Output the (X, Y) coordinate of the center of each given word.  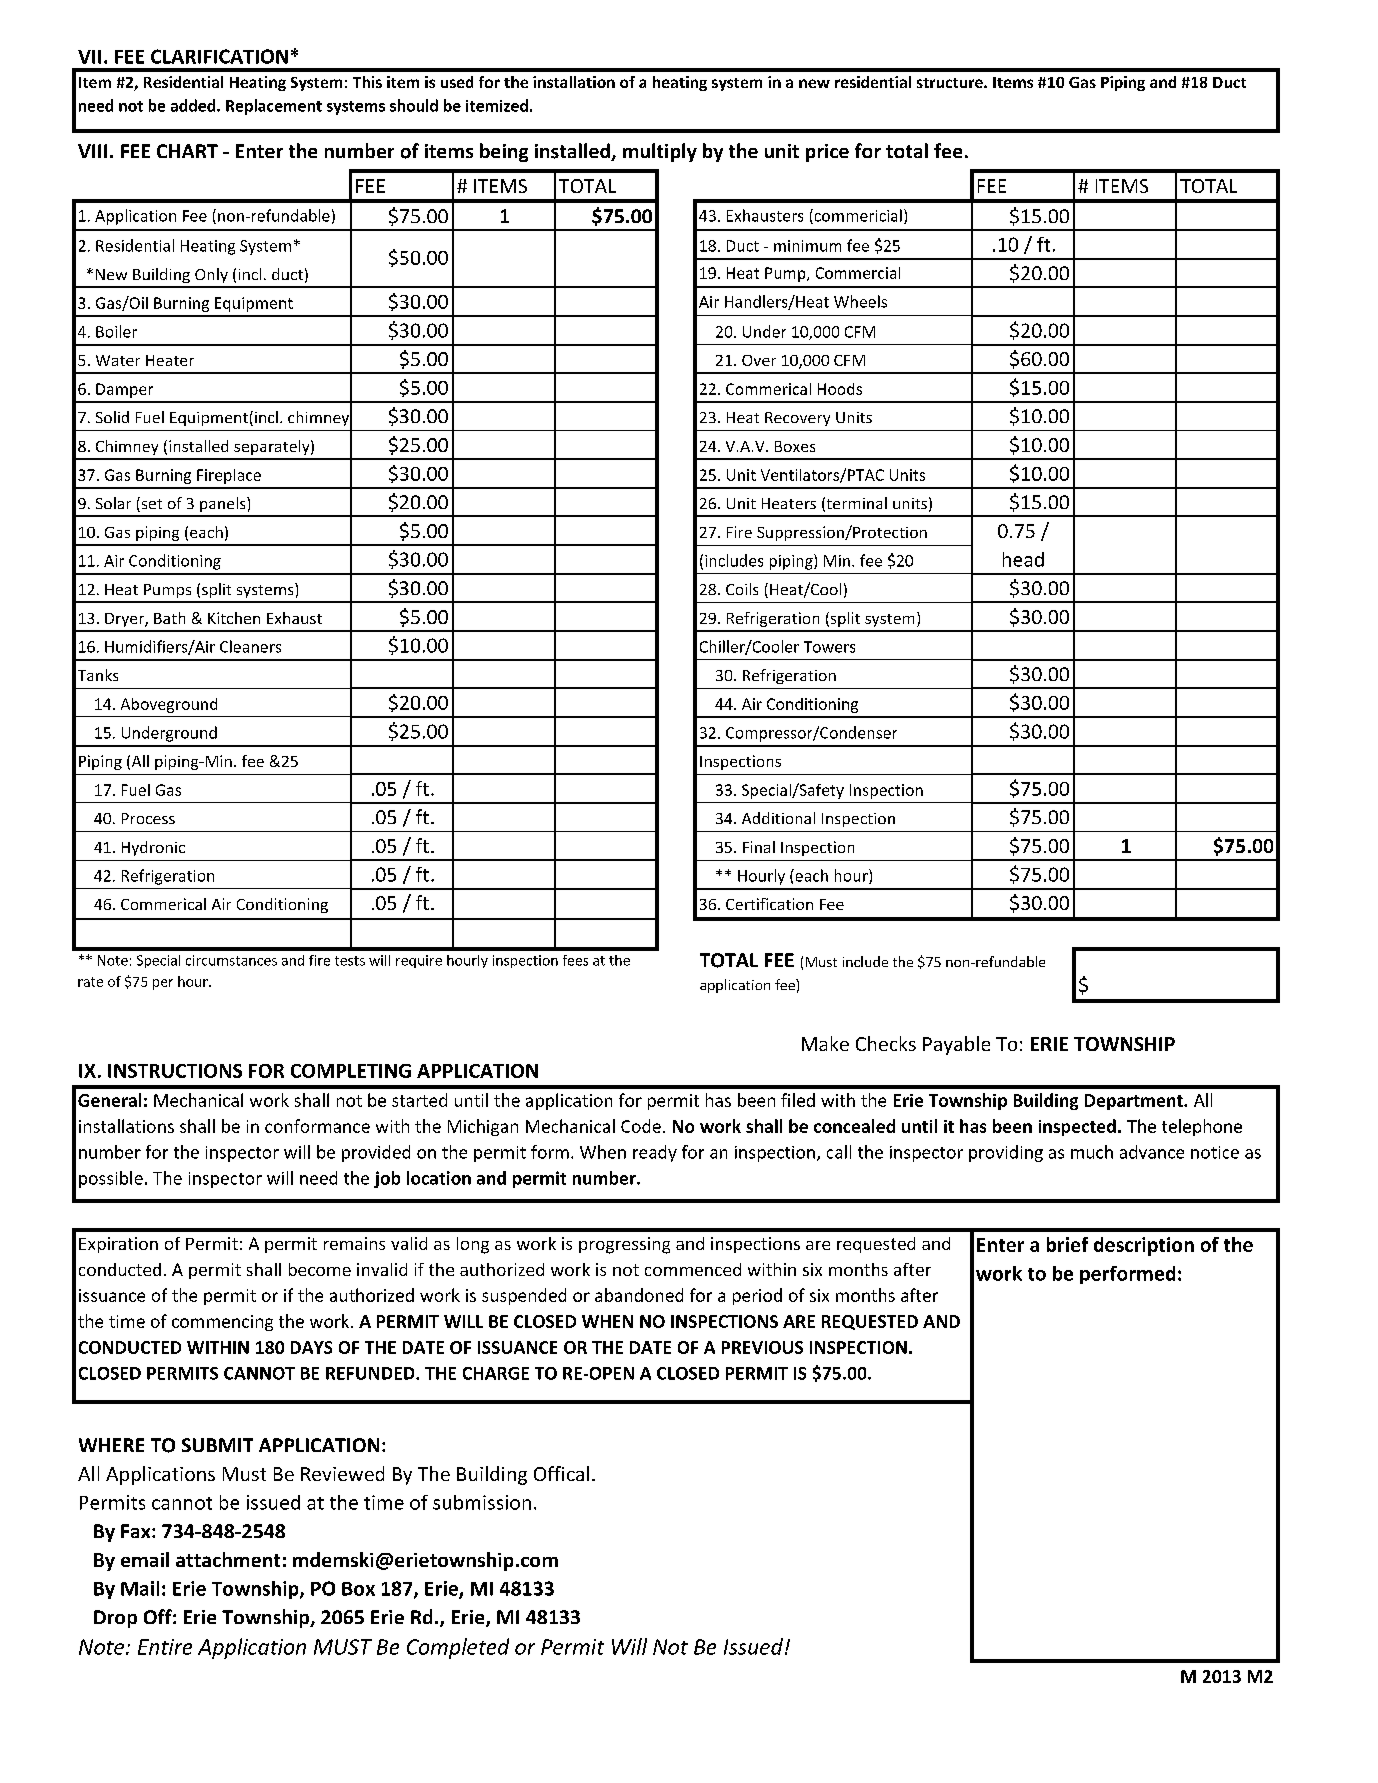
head (1023, 559)
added (194, 105)
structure (951, 83)
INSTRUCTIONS (175, 1071)
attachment (228, 1559)
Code (641, 1126)
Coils (742, 589)
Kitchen (234, 618)
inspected (1077, 1127)
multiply (660, 152)
